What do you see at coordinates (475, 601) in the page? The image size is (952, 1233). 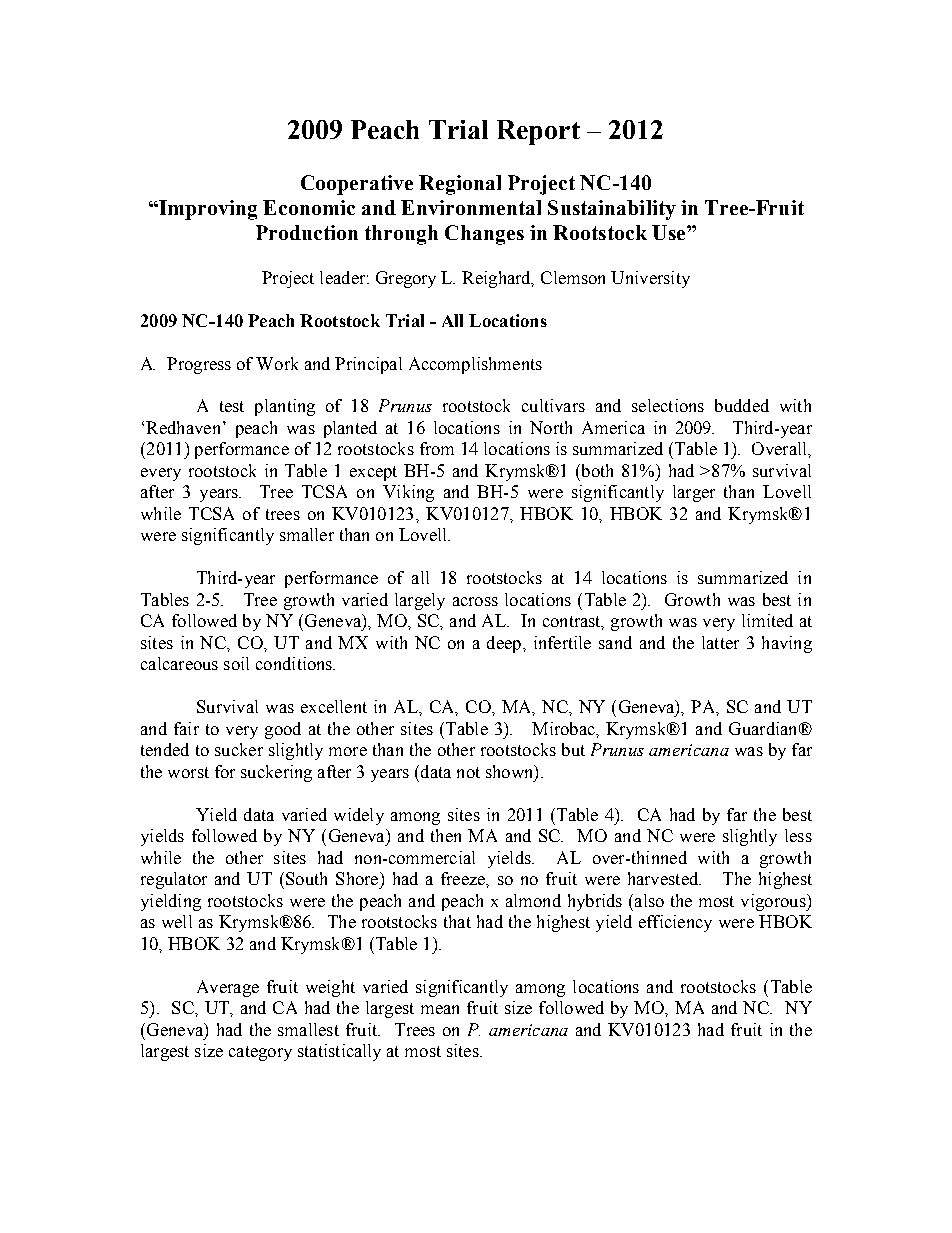 I see `across` at bounding box center [475, 601].
